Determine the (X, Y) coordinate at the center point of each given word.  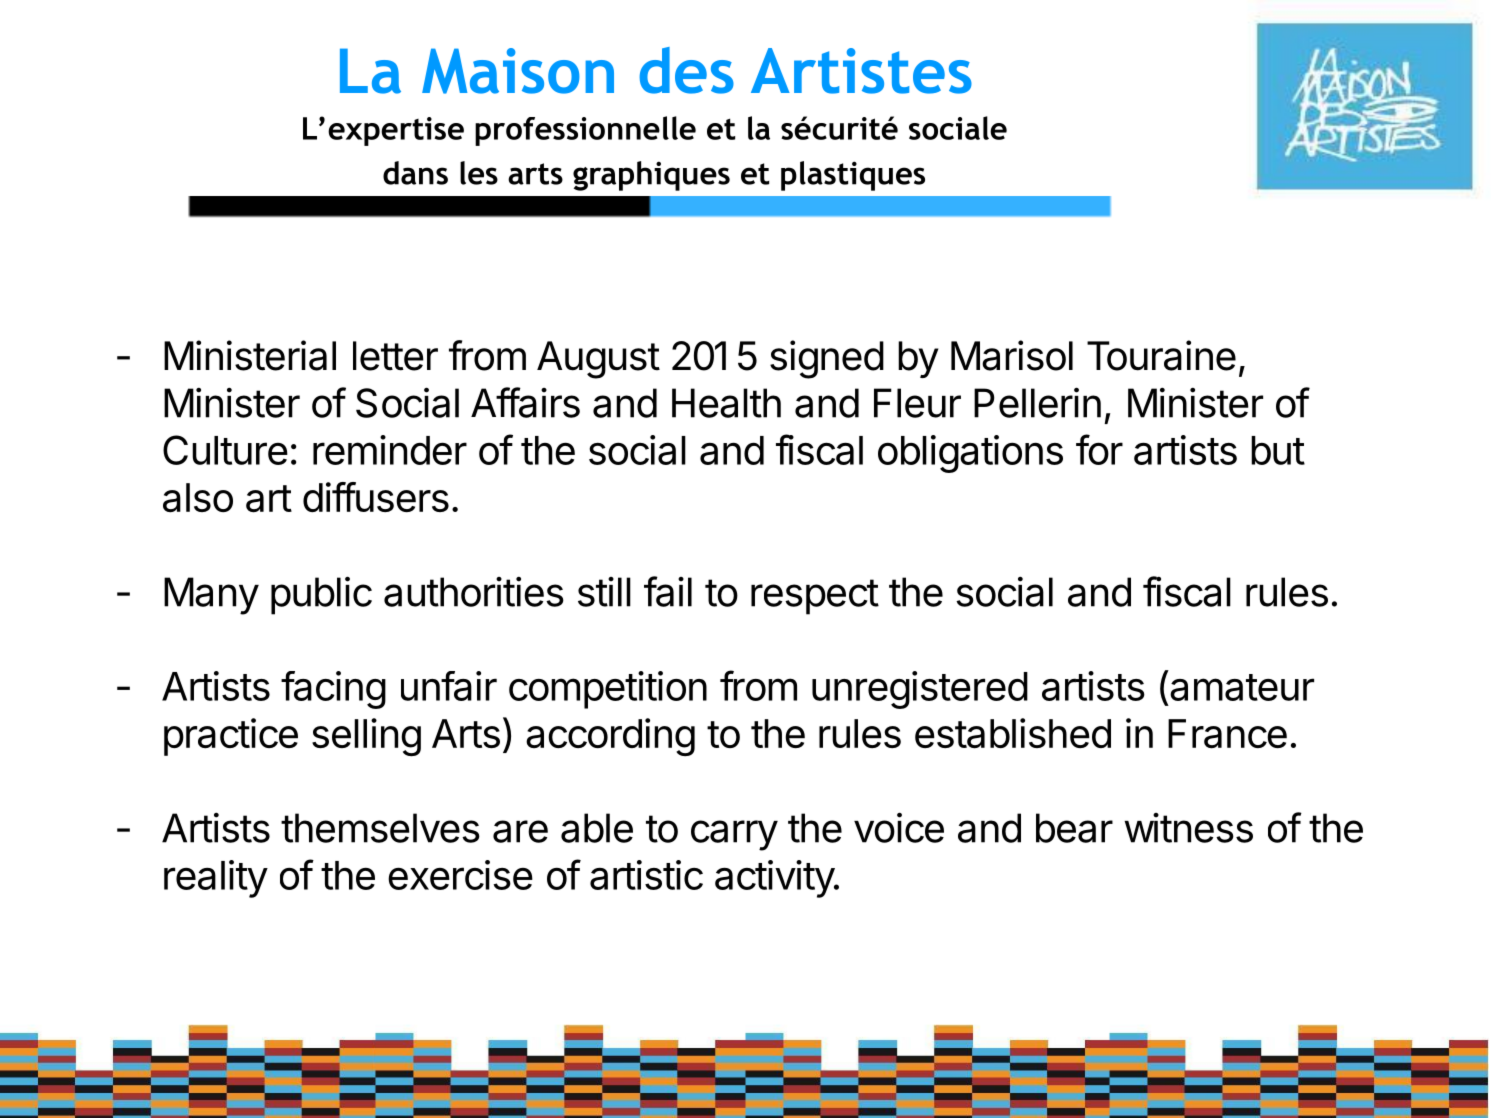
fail (668, 591)
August (598, 360)
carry (734, 835)
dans (415, 173)
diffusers (376, 497)
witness (1188, 828)
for (1099, 449)
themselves (380, 828)
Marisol (1012, 355)
